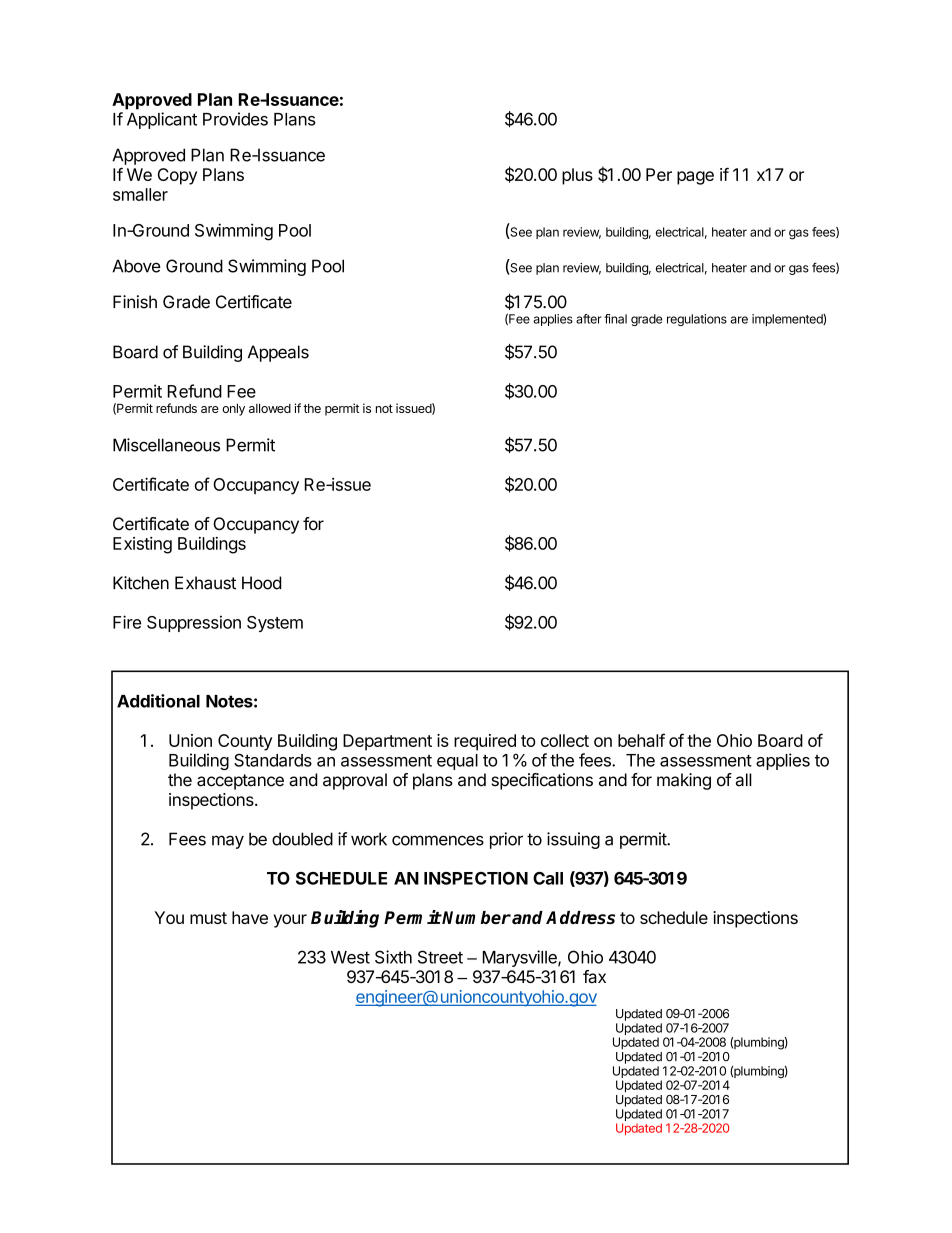 The width and height of the image is (952, 1233). Describe the element at coordinates (695, 178) in the image. I see `page` at that location.
